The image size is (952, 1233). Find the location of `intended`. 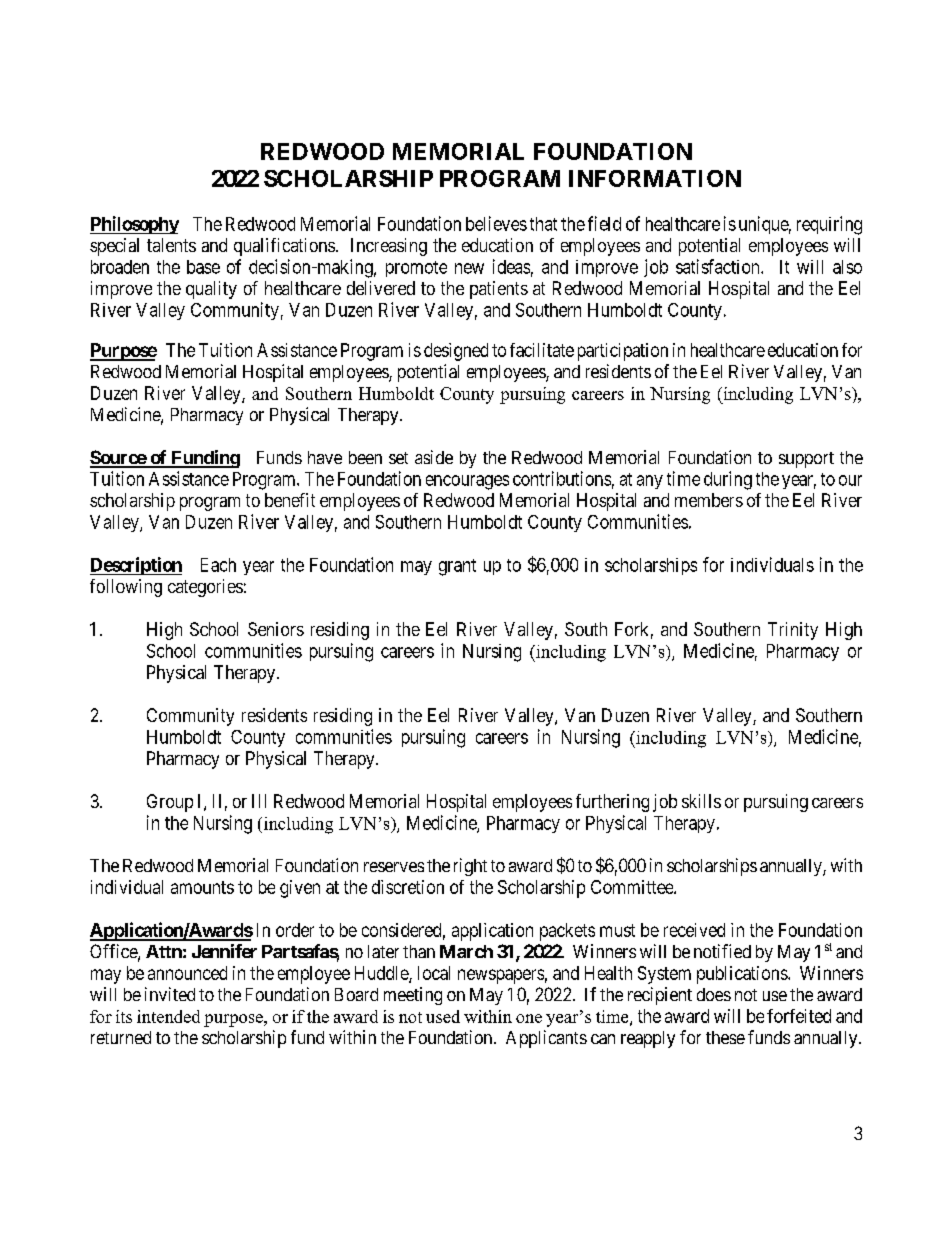

intended is located at coordinates (168, 1016).
